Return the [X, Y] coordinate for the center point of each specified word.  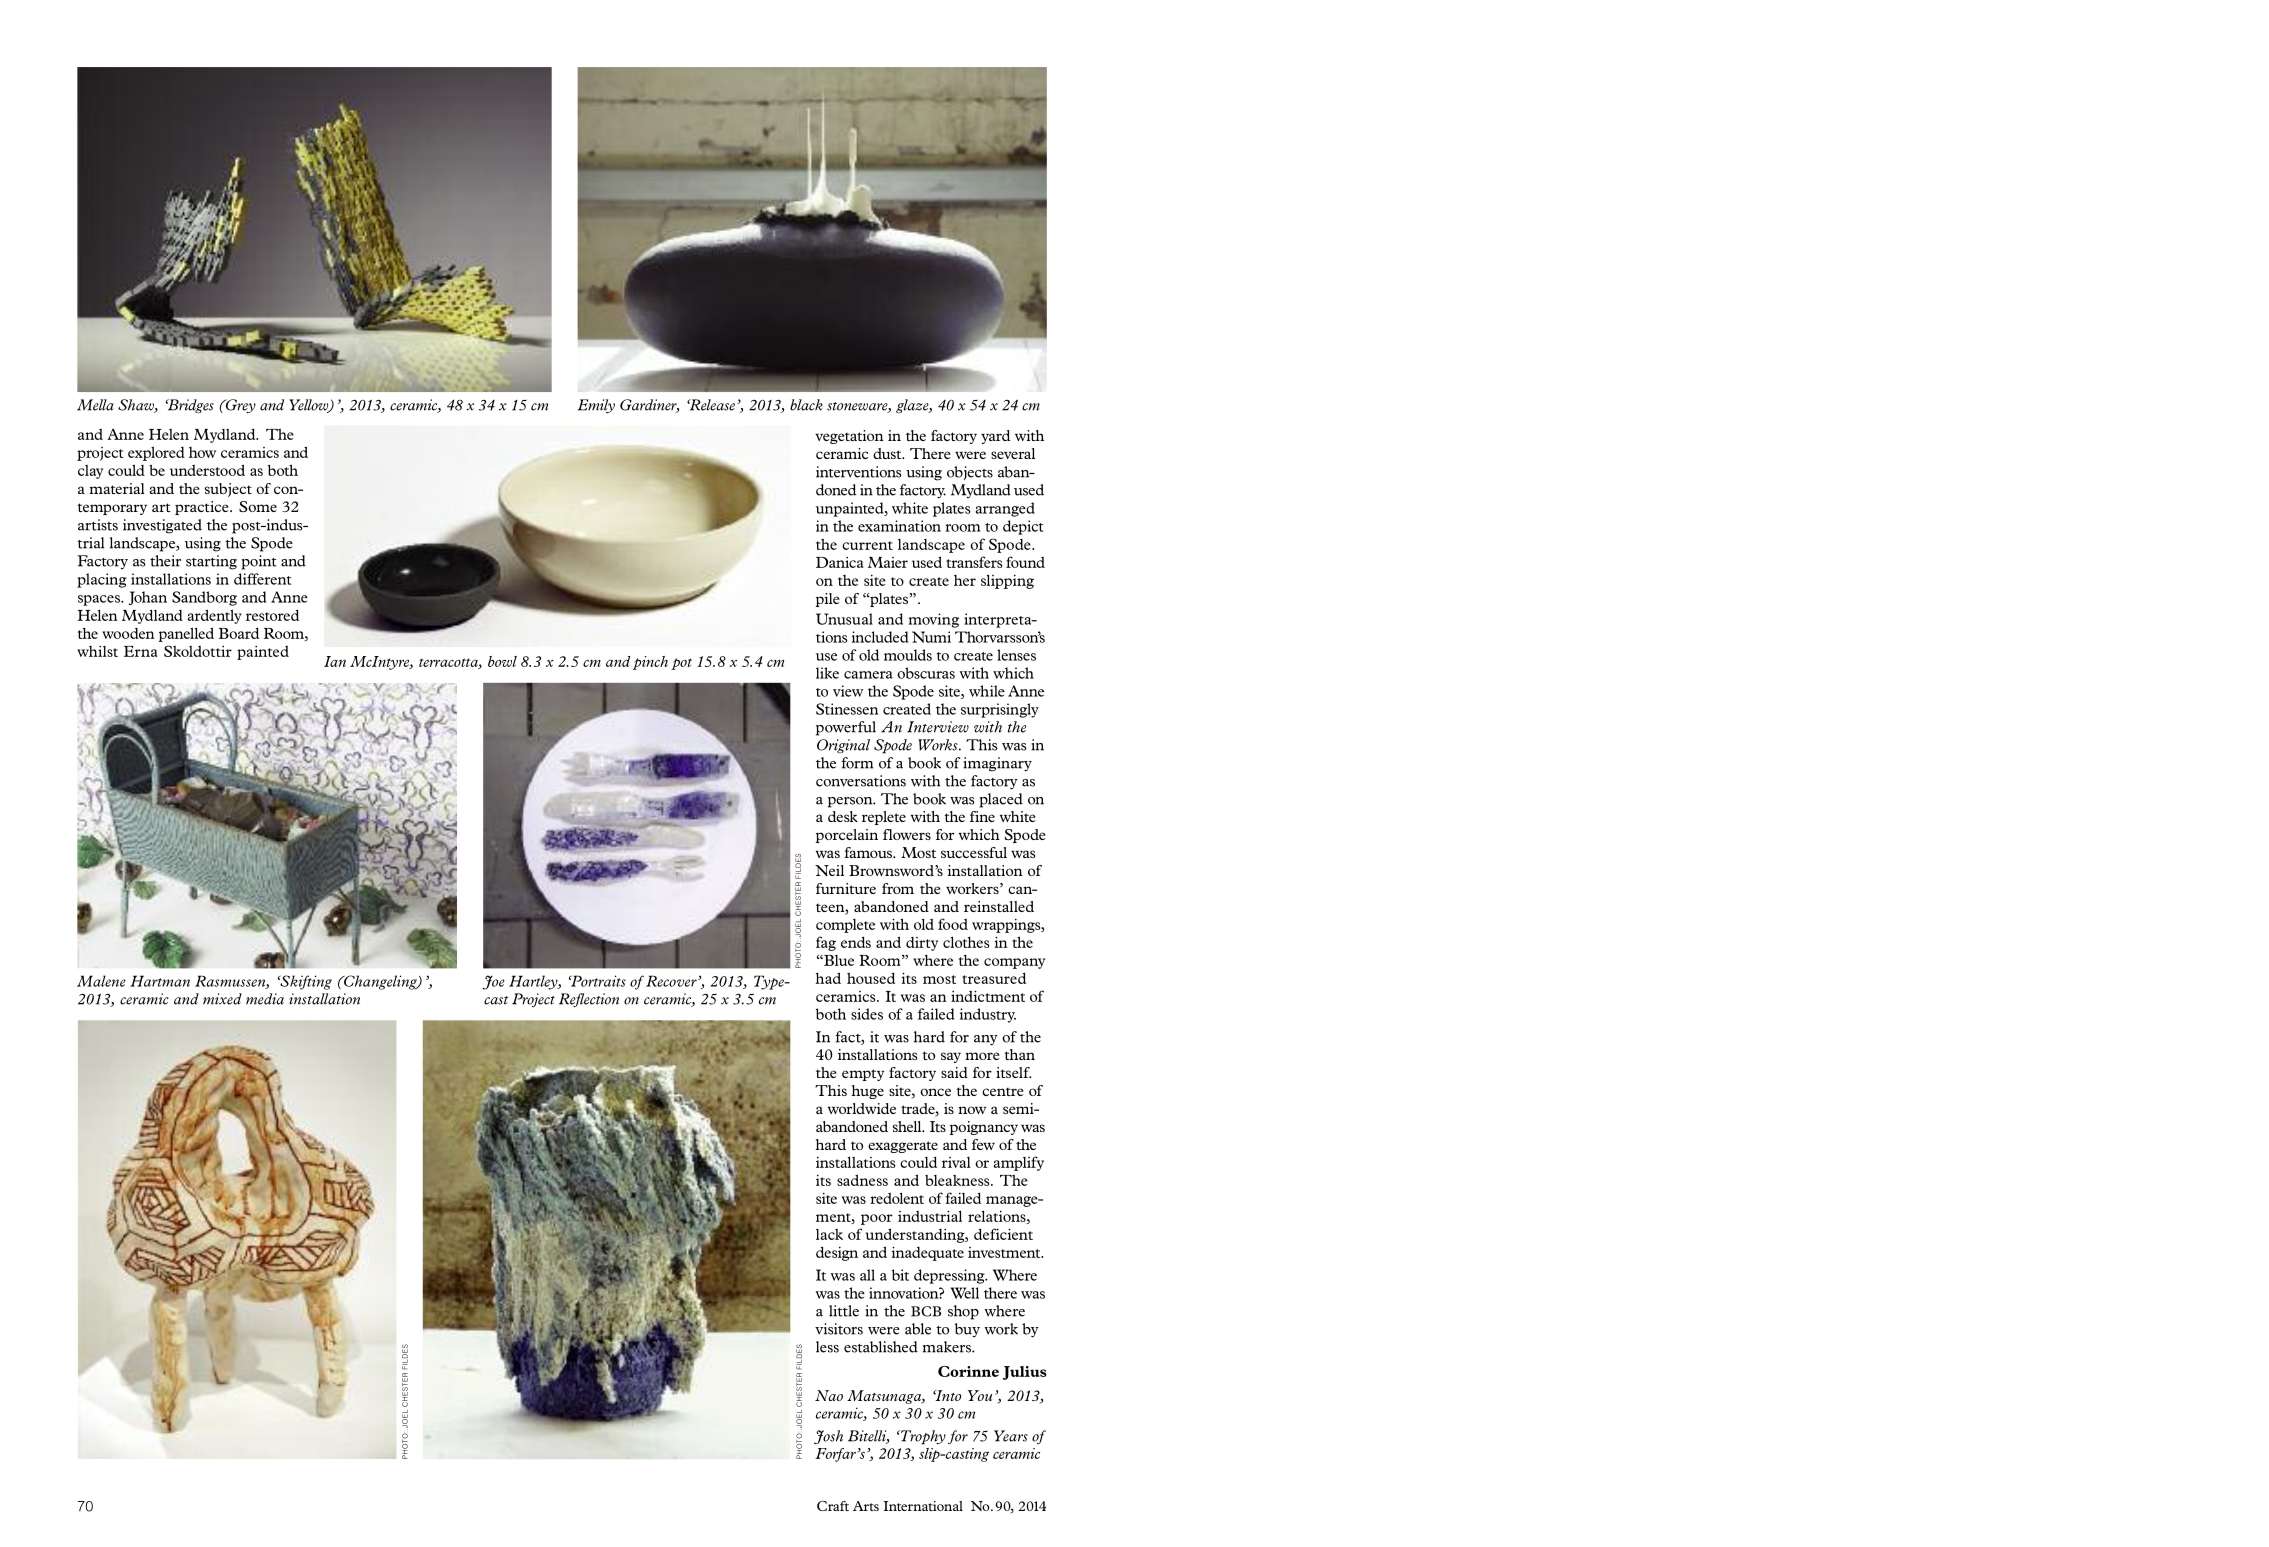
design [837, 1253]
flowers [907, 834]
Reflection [589, 1000]
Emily [596, 406]
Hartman [160, 981]
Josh [828, 1437]
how [202, 452]
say [951, 1057]
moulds [908, 655]
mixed [222, 999]
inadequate [928, 1253]
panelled [186, 634]
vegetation [849, 437]
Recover [672, 981]
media [265, 999]
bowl [502, 661]
